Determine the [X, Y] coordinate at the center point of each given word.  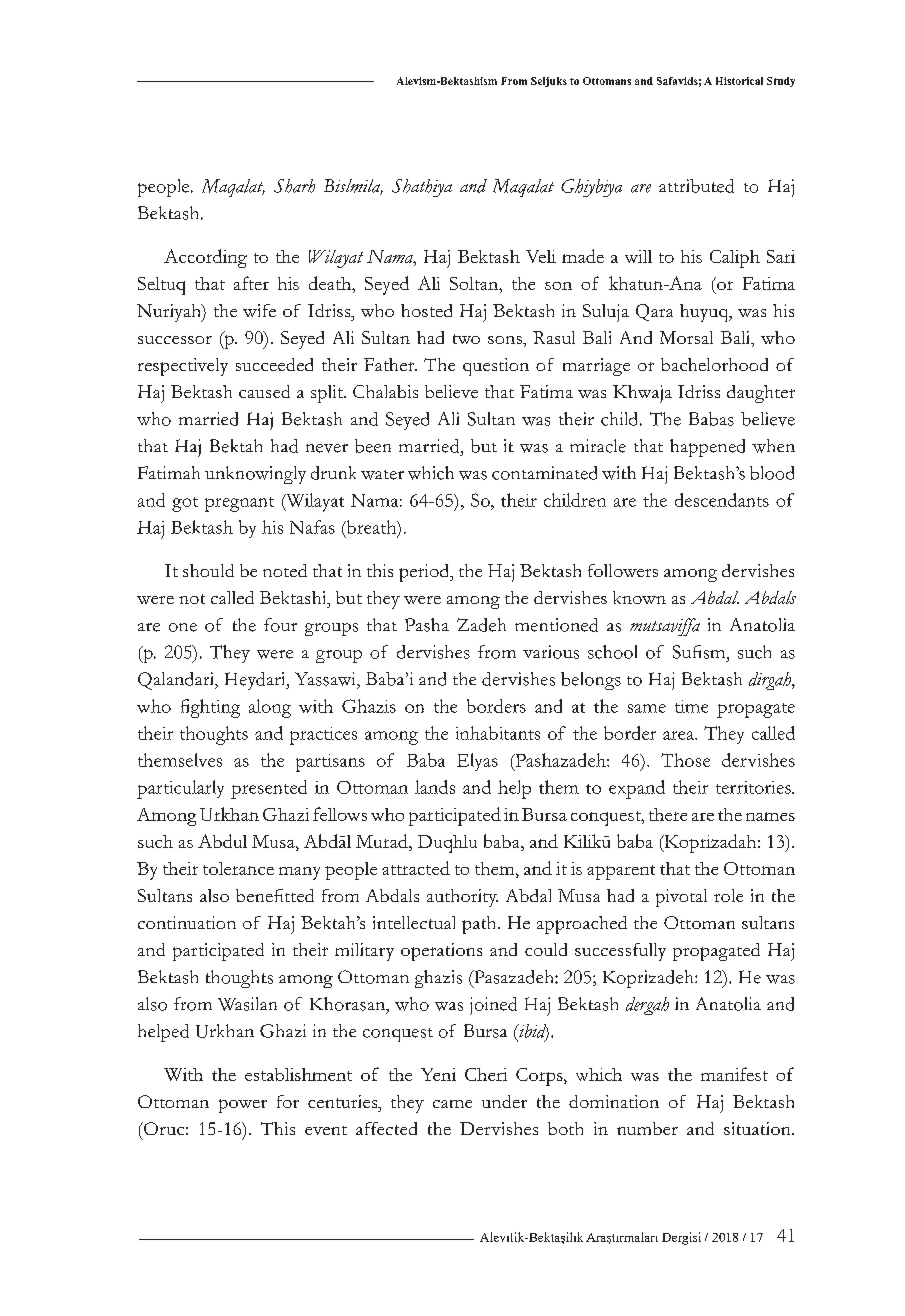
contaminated [544, 473]
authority [462, 898]
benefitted [275, 895]
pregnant [239, 504]
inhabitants [498, 733]
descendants [722, 500]
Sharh [294, 186]
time [691, 706]
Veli [541, 256]
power [243, 1106]
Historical [739, 81]
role [728, 895]
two [466, 339]
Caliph [735, 259]
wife [259, 310]
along [270, 708]
